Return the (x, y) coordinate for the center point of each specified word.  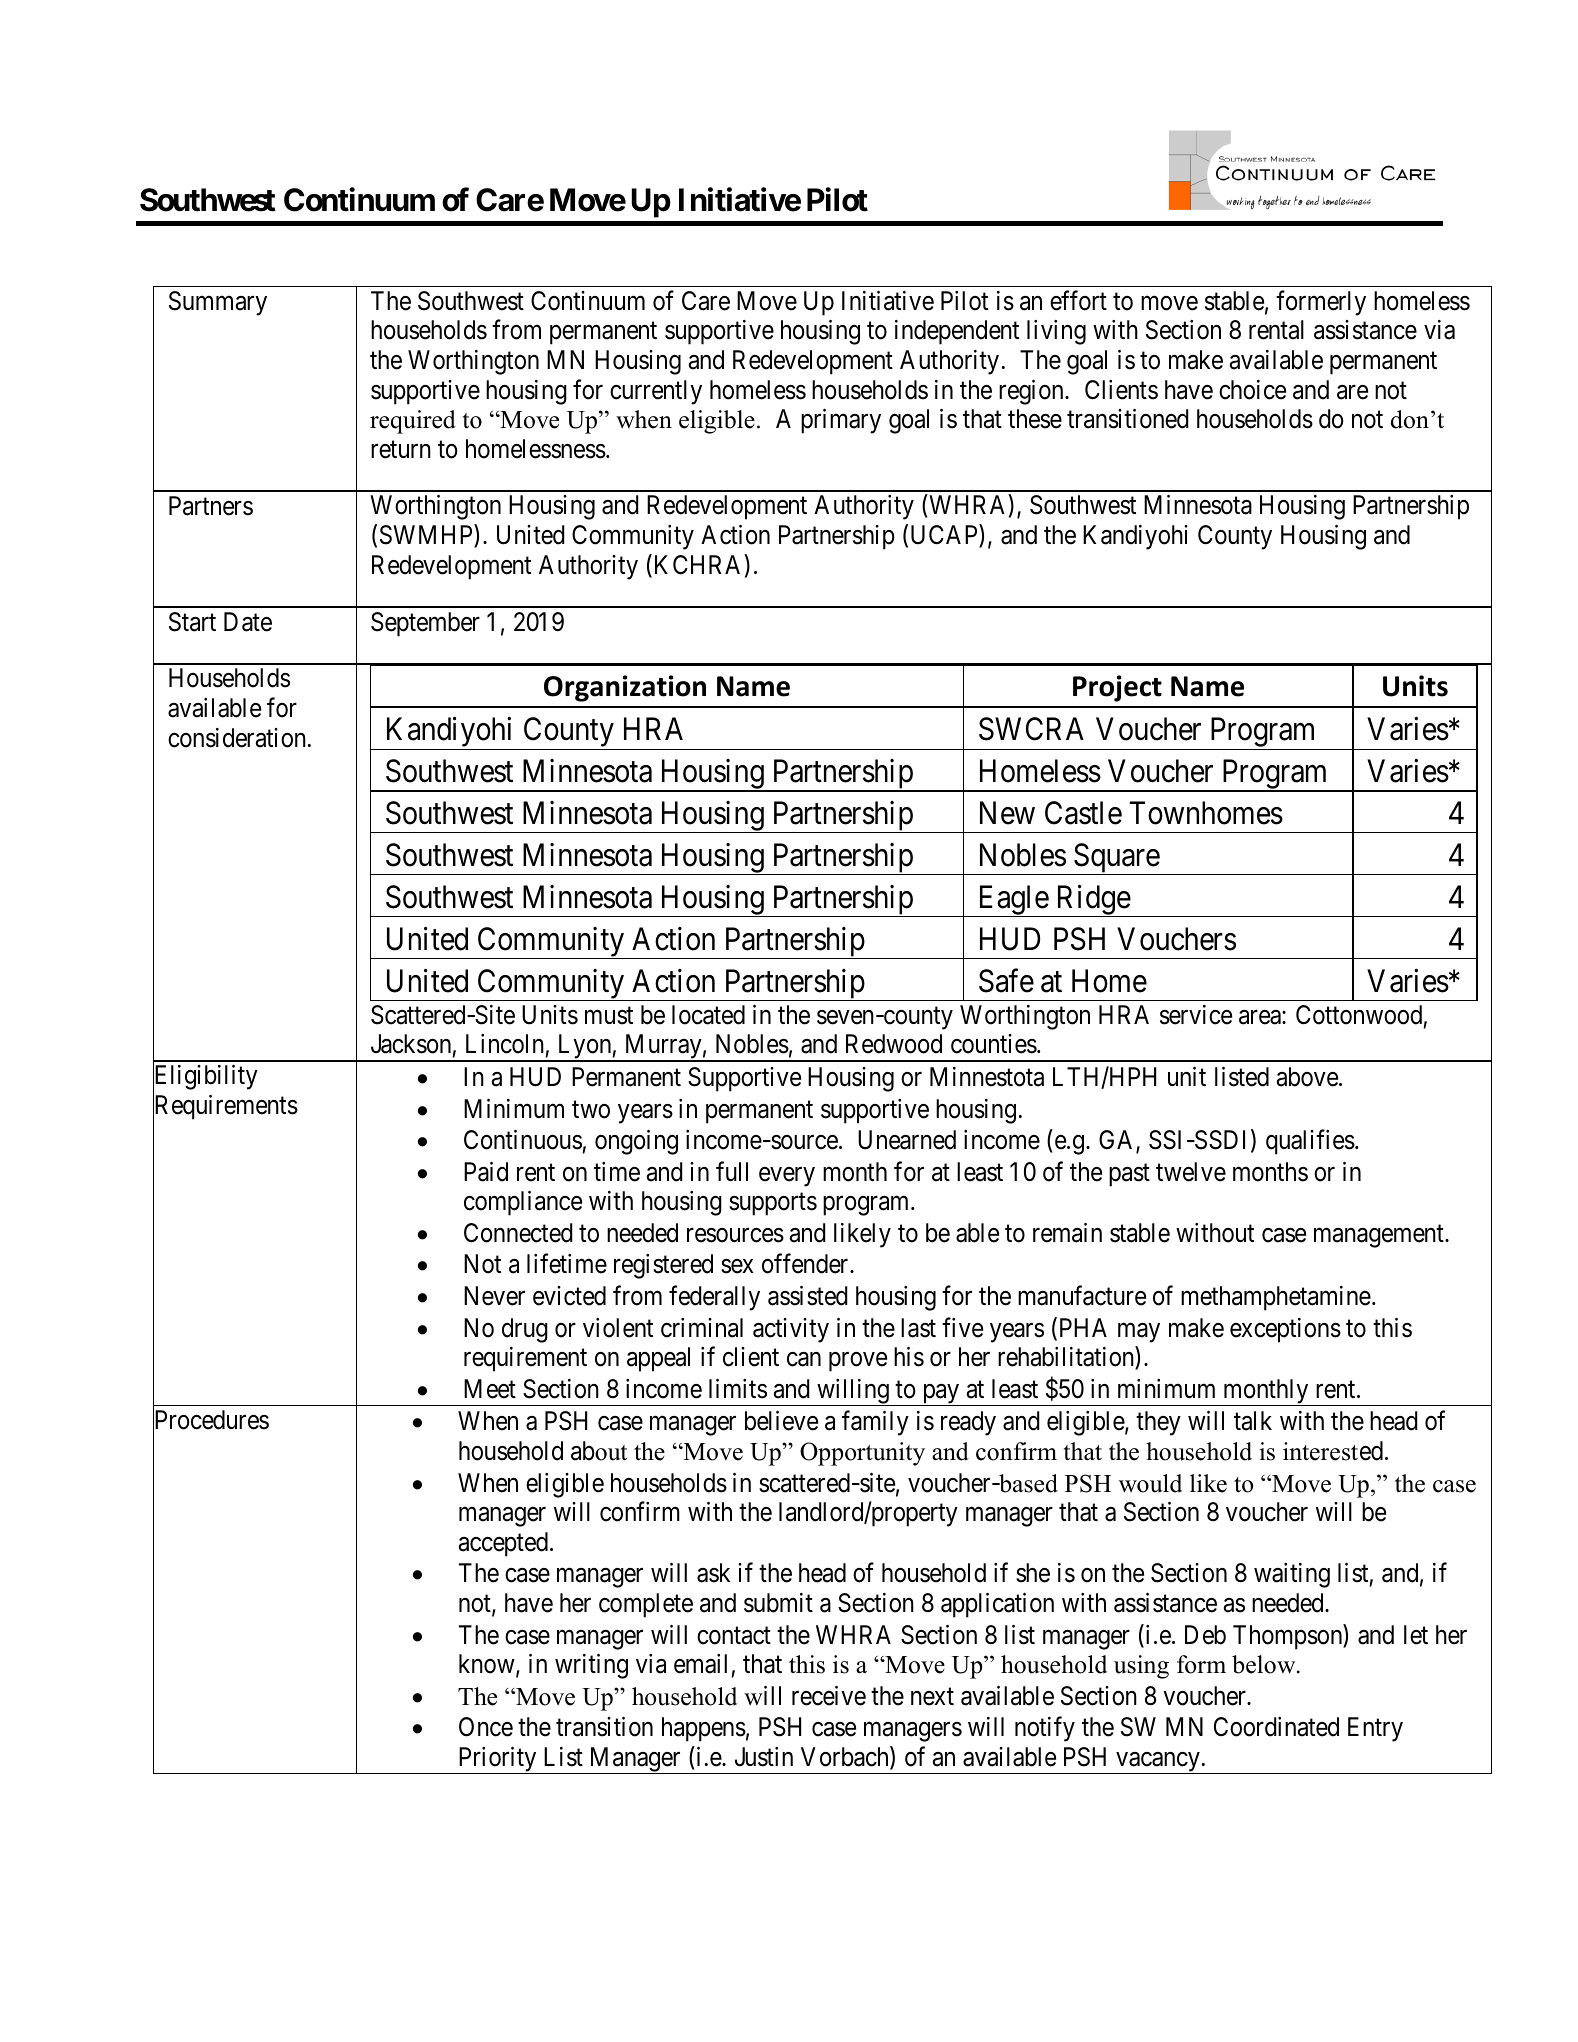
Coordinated (1276, 1727)
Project (1117, 688)
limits (738, 1389)
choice (1252, 390)
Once (486, 1727)
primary (841, 421)
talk (1253, 1421)
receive (829, 1696)
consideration (237, 738)
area (1261, 1017)
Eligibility (205, 1079)
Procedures (211, 1420)
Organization (625, 688)
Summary (218, 303)
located (708, 1015)
